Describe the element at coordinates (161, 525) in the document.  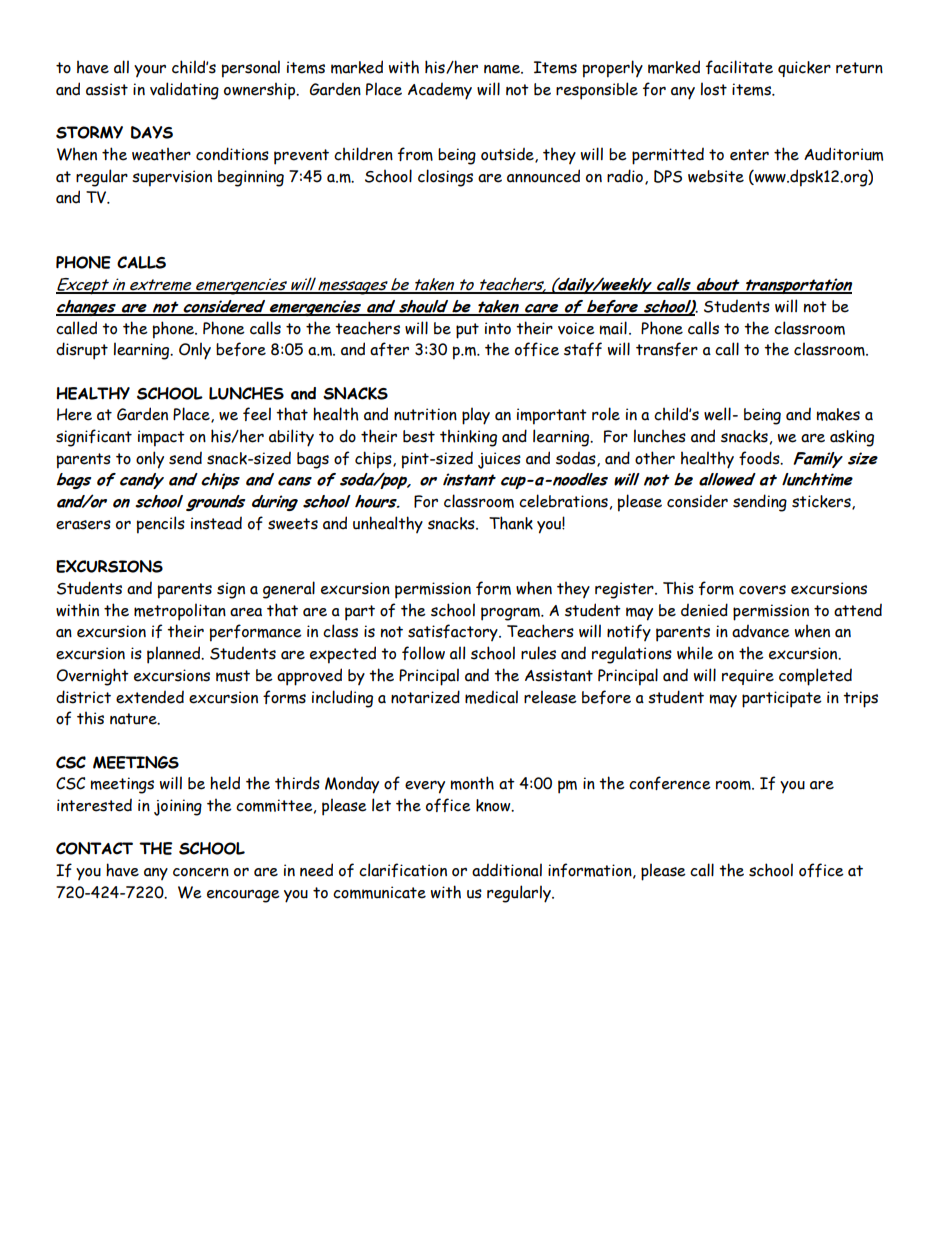
I see `pencils` at that location.
